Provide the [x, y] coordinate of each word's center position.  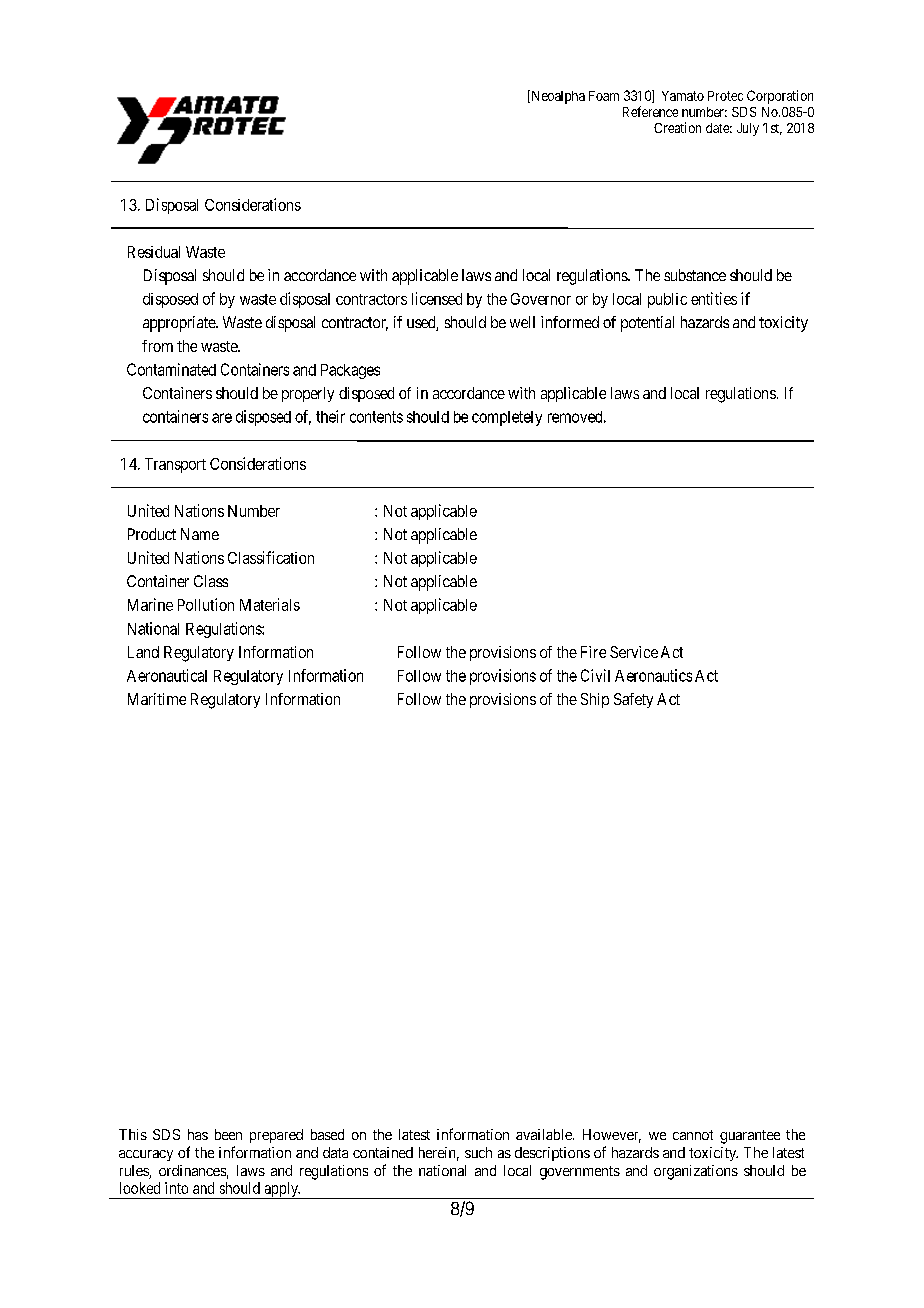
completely [507, 418]
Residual [154, 252]
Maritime [157, 699]
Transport [175, 465]
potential [647, 324]
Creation [677, 127]
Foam [604, 96]
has [198, 1134]
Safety [633, 700]
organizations [696, 1172]
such [478, 1152]
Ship [595, 700]
